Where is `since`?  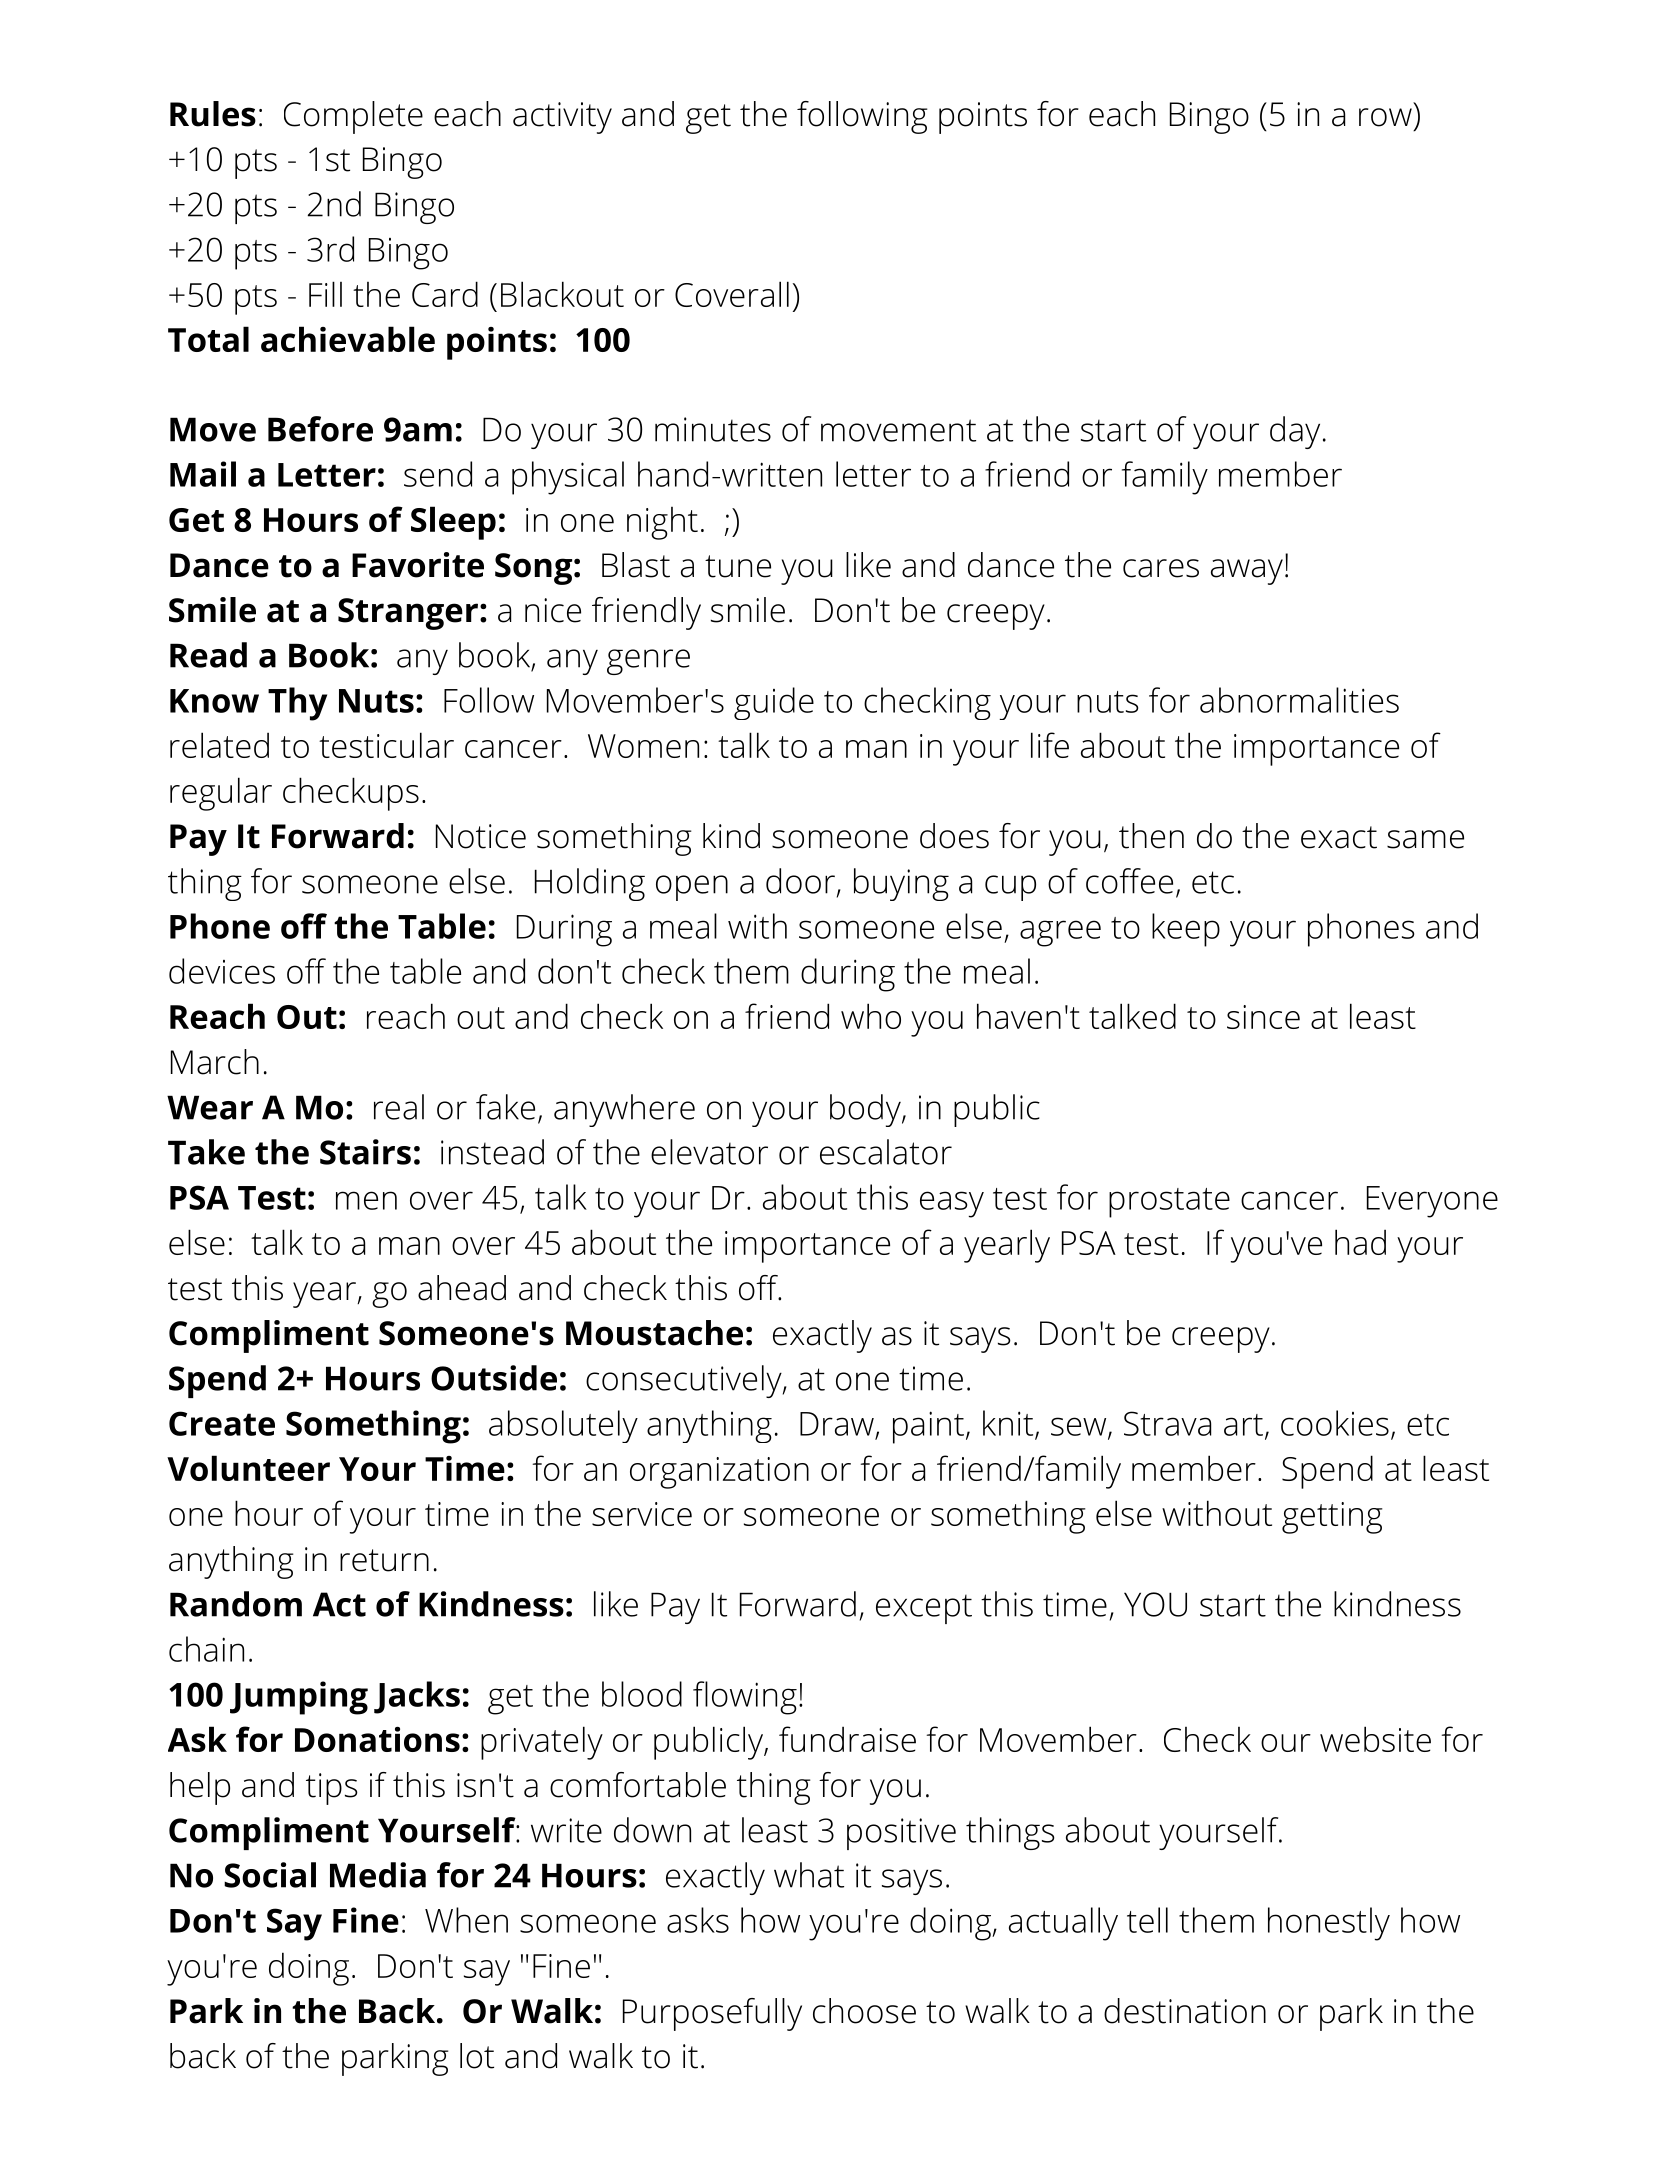 since is located at coordinates (1263, 1017).
